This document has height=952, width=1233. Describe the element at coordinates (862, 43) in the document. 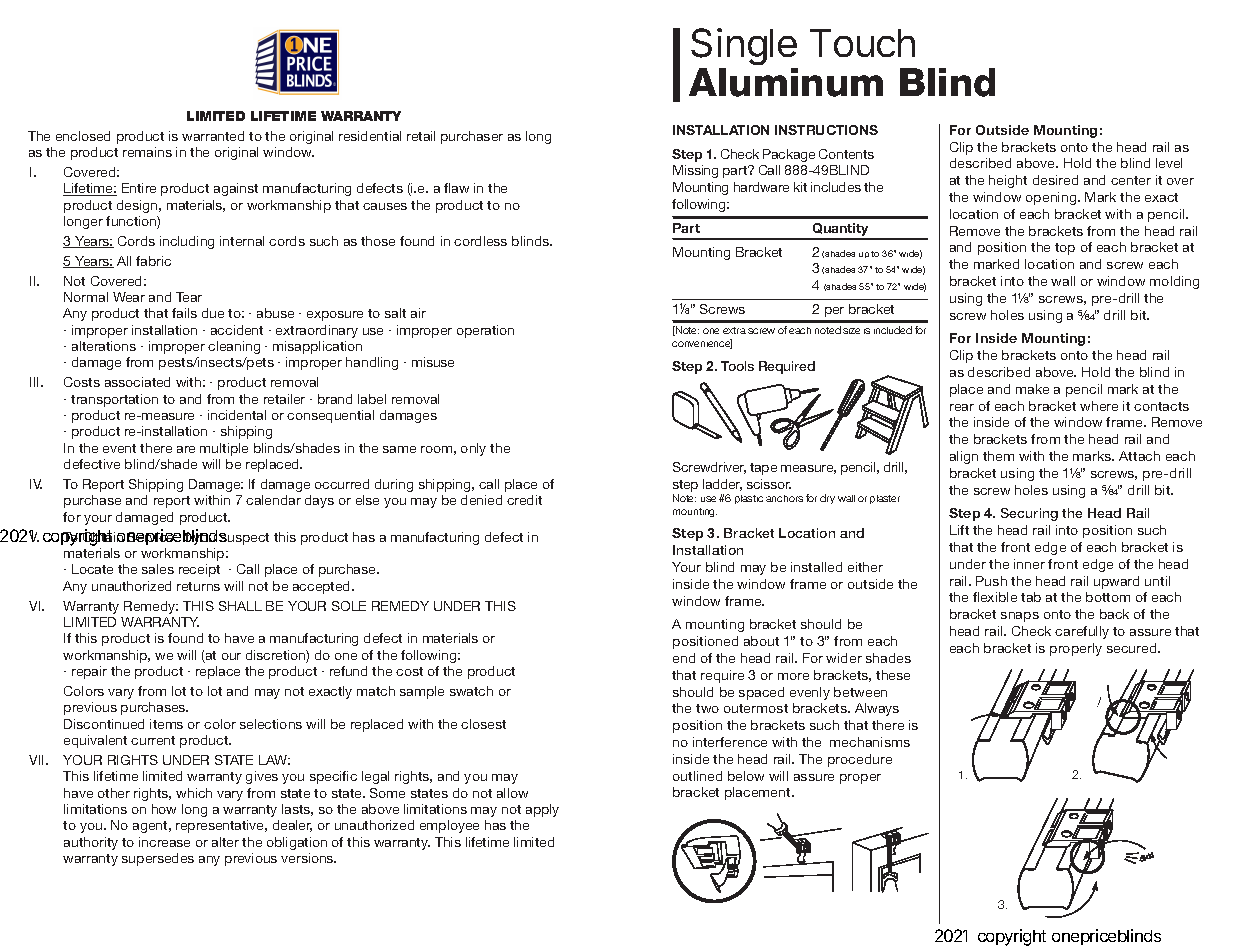

I see `Touch` at that location.
